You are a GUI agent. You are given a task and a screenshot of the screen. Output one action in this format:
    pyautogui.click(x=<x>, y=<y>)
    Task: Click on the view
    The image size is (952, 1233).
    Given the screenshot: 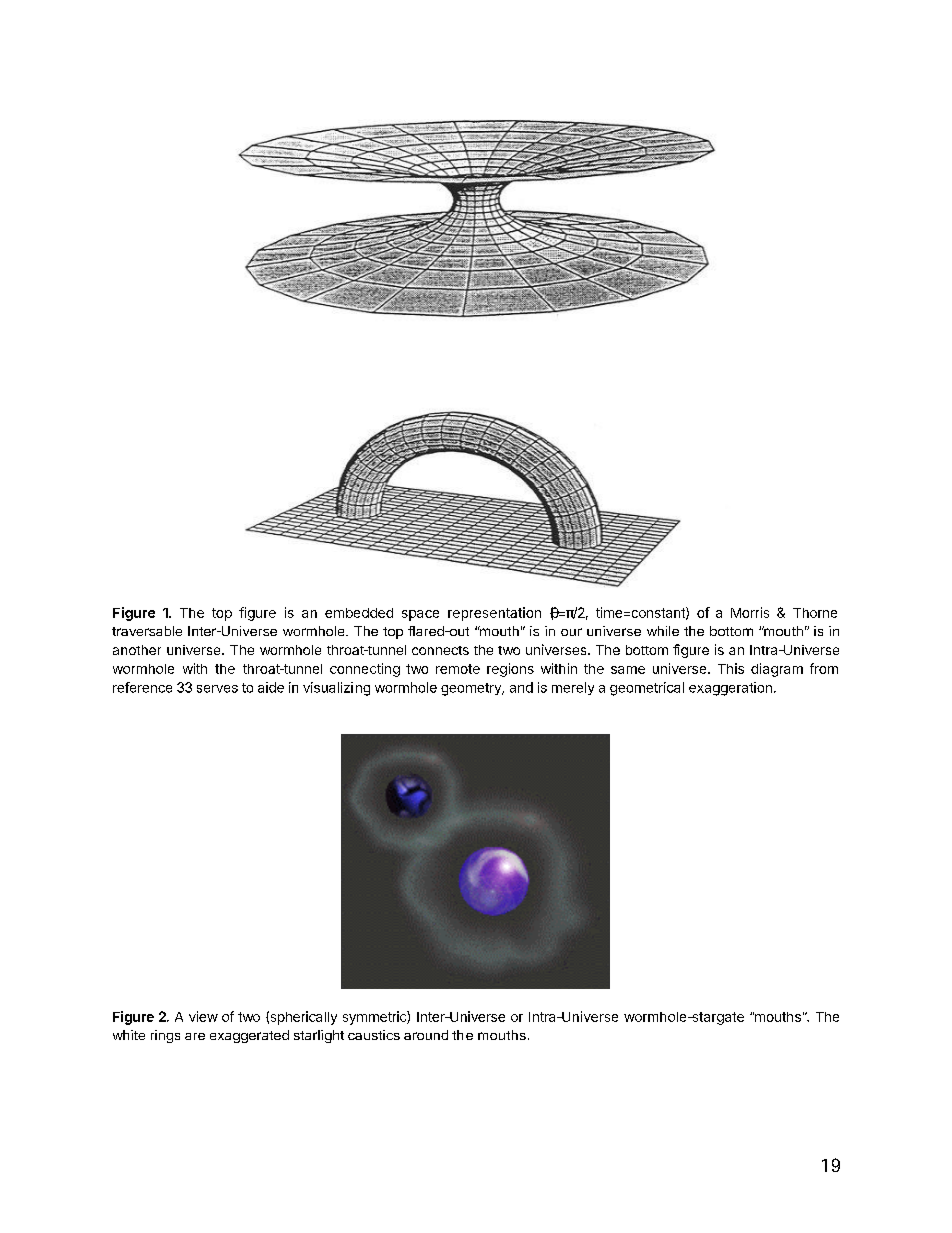 What is the action you would take?
    pyautogui.click(x=203, y=1016)
